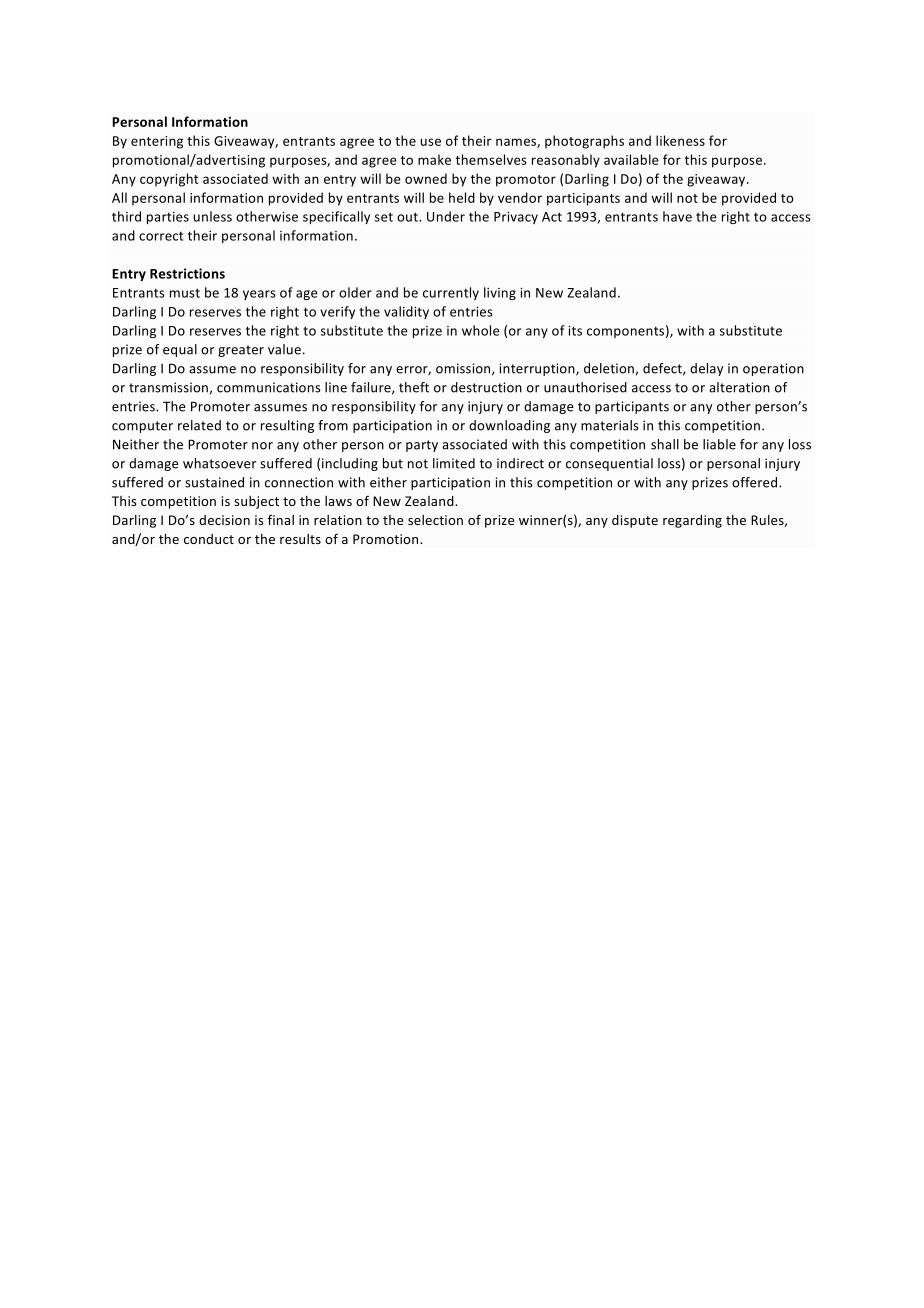 Image resolution: width=924 pixels, height=1308 pixels. What do you see at coordinates (157, 142) in the page?
I see `entering` at bounding box center [157, 142].
